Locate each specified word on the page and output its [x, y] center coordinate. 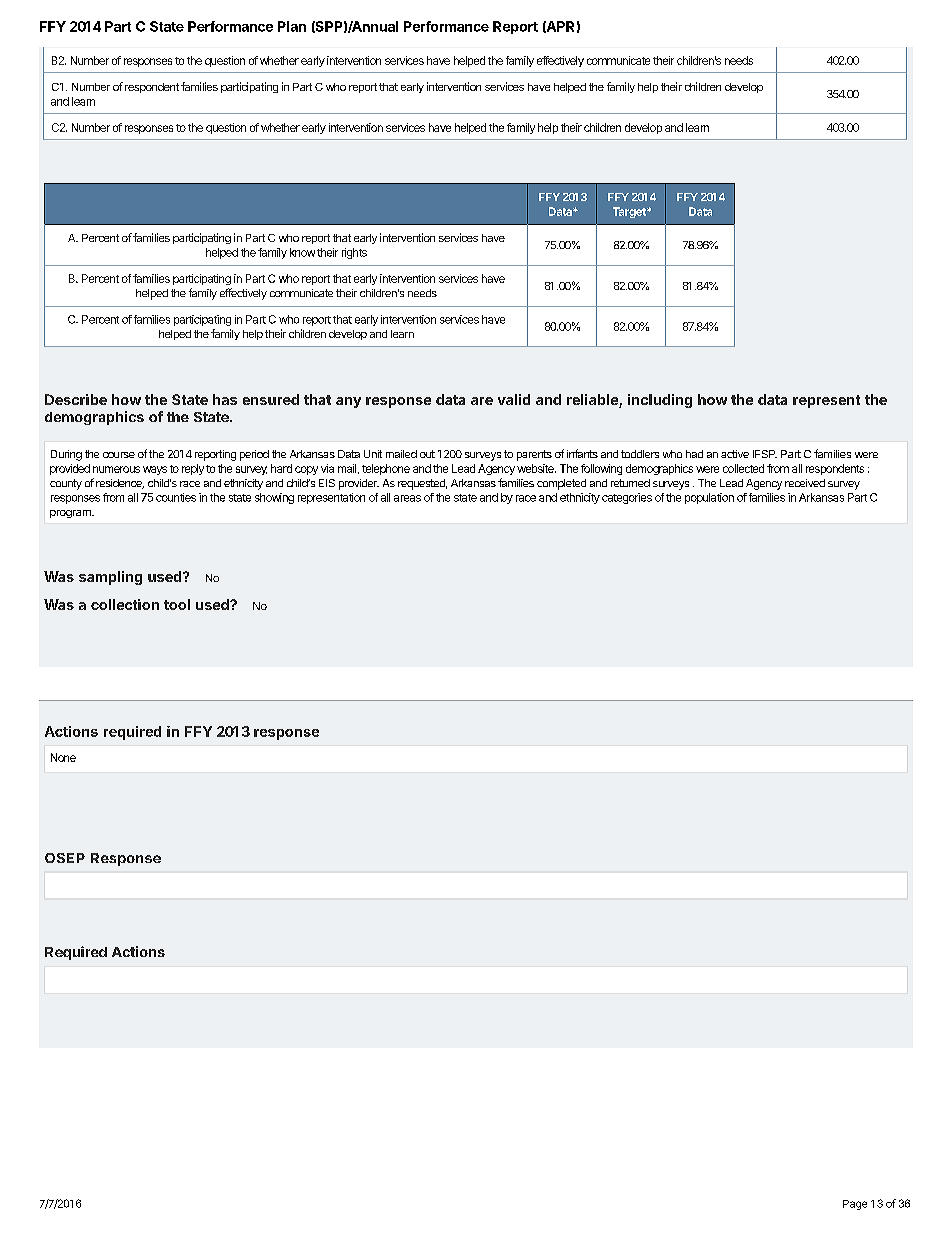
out [427, 454]
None [63, 757]
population [709, 498]
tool [177, 604]
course [119, 455]
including [660, 401]
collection [125, 604]
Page [855, 1205]
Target [630, 212]
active [735, 454]
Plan [292, 26]
